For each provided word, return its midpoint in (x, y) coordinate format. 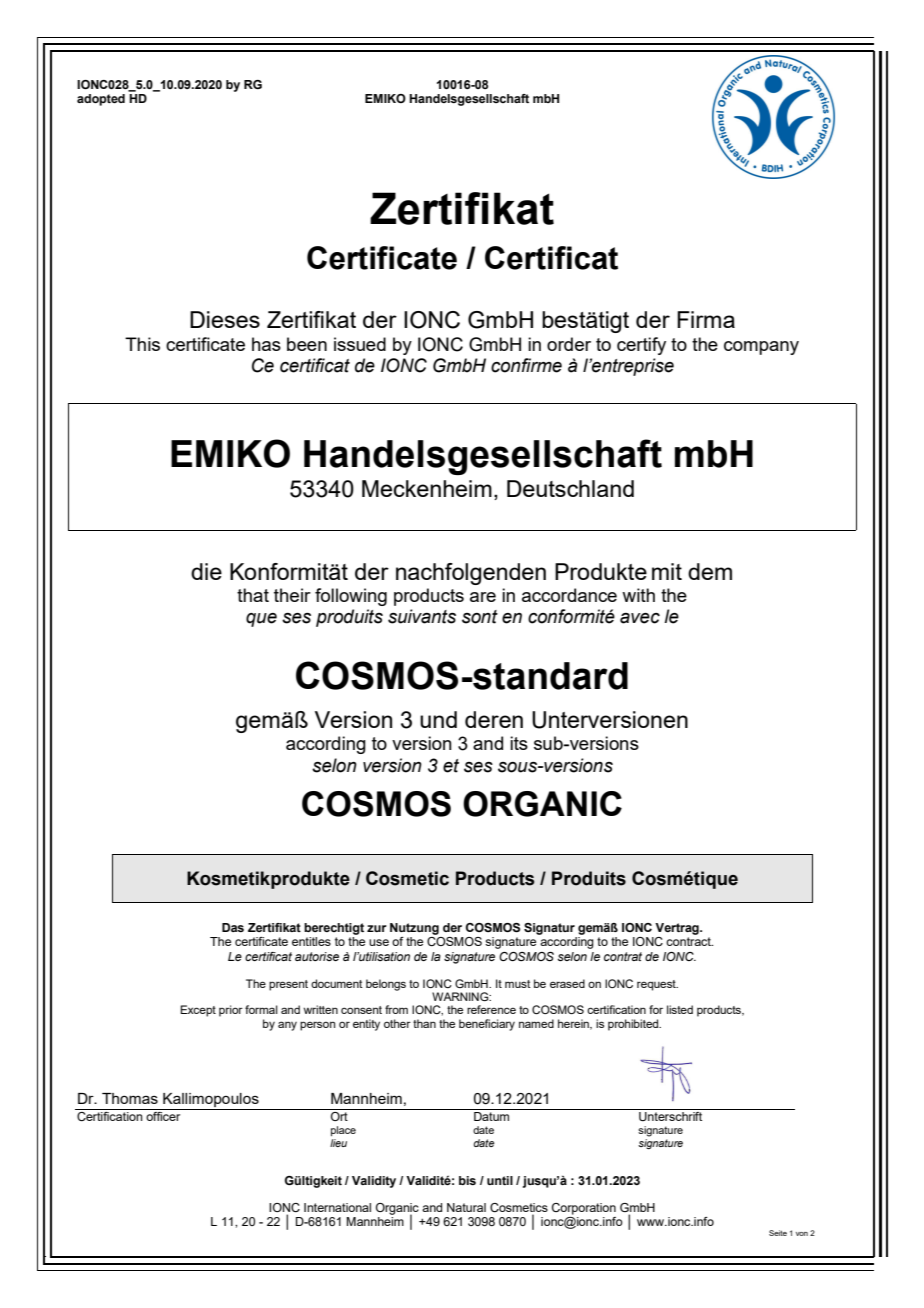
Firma (706, 319)
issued (360, 344)
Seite (778, 1233)
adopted (101, 100)
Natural (466, 1207)
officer (163, 1116)
